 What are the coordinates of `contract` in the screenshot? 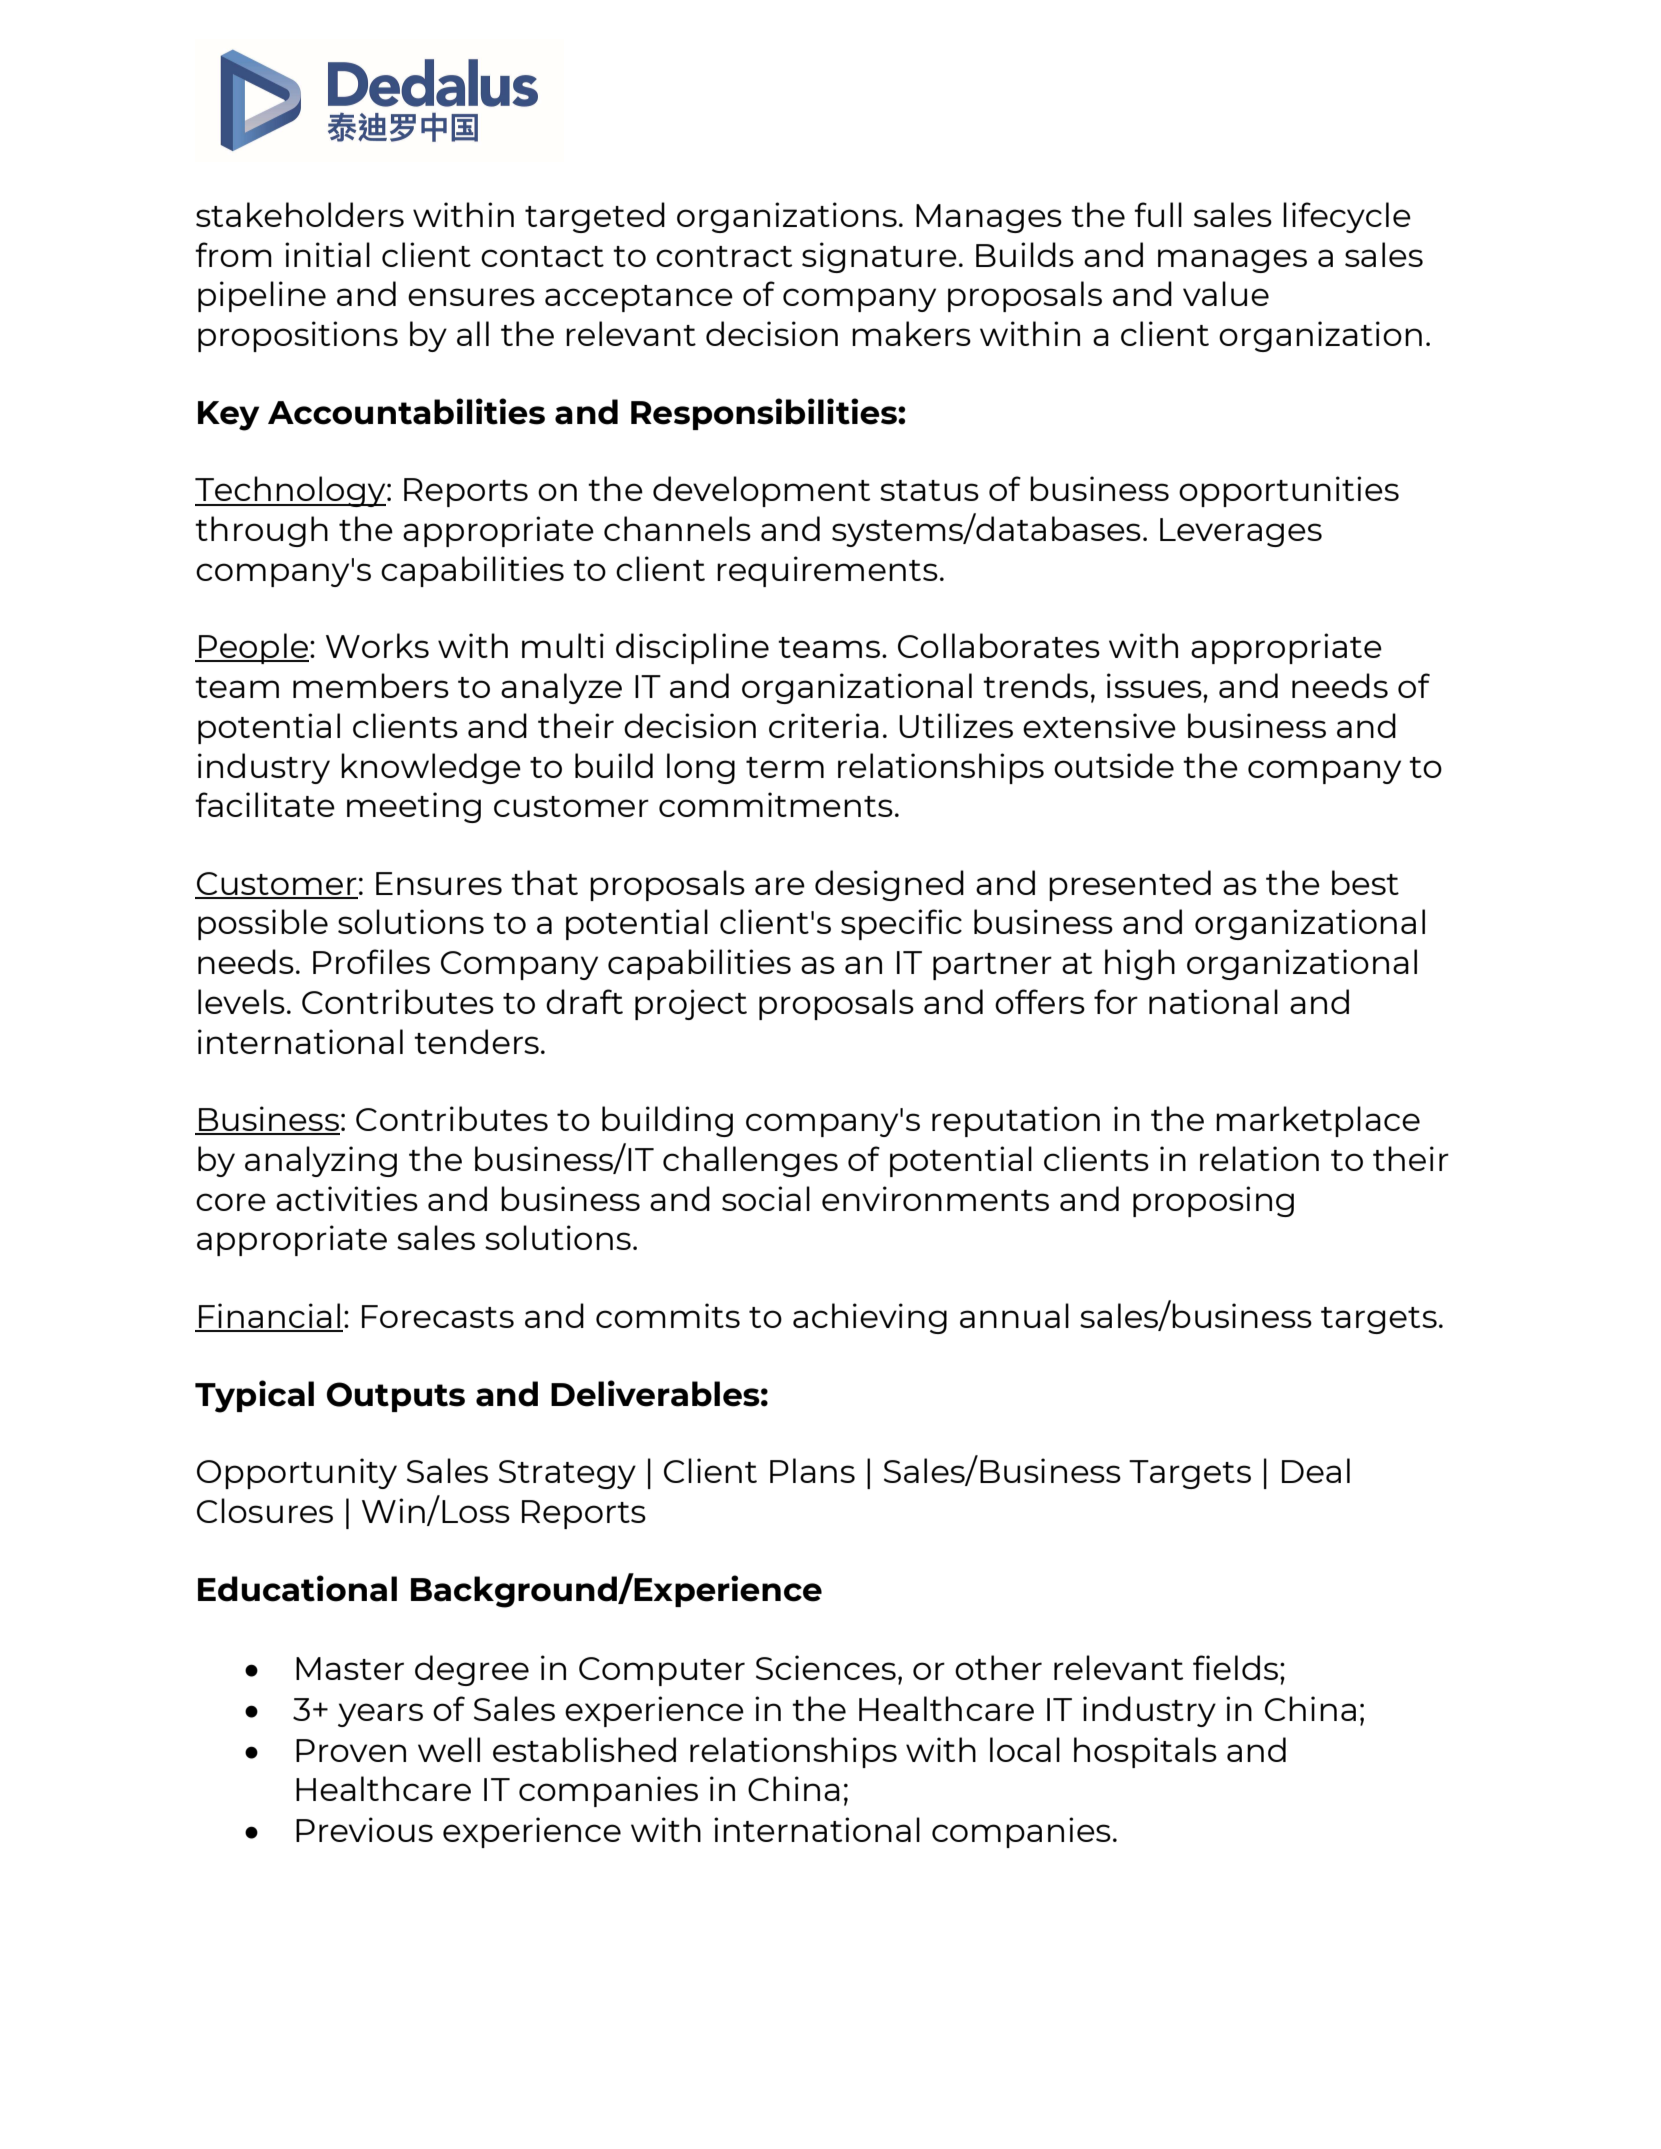 It's located at (724, 256).
